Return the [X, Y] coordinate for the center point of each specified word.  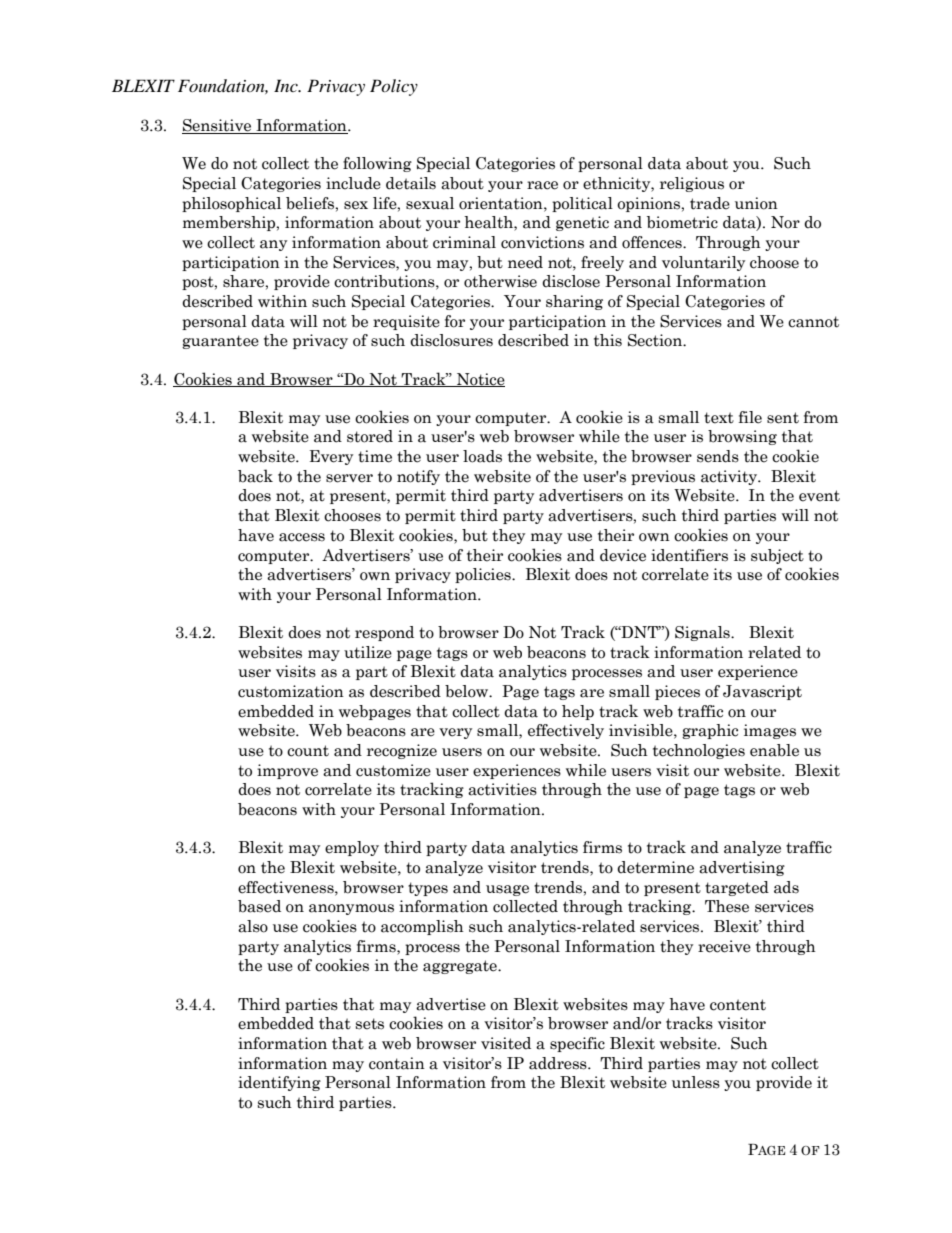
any [273, 245]
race [542, 185]
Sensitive [218, 126]
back [255, 476]
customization [291, 691]
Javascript [762, 692]
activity [730, 477]
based [259, 906]
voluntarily [703, 263]
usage [507, 890]
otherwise [500, 281]
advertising [742, 868]
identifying [279, 1083]
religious [692, 184]
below [468, 691]
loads [482, 456]
